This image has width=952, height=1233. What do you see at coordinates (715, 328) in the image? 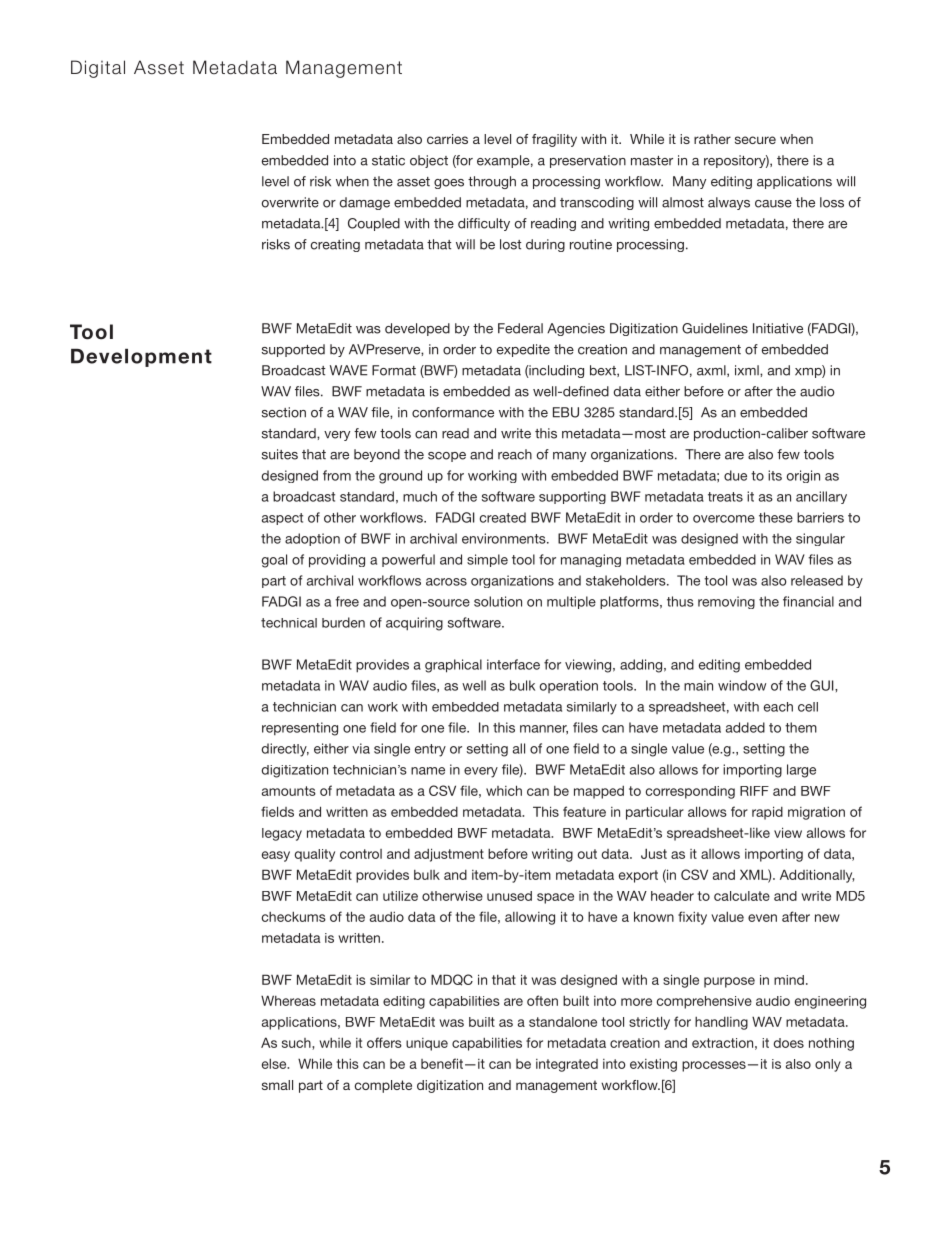
I see `Guidelines` at bounding box center [715, 328].
